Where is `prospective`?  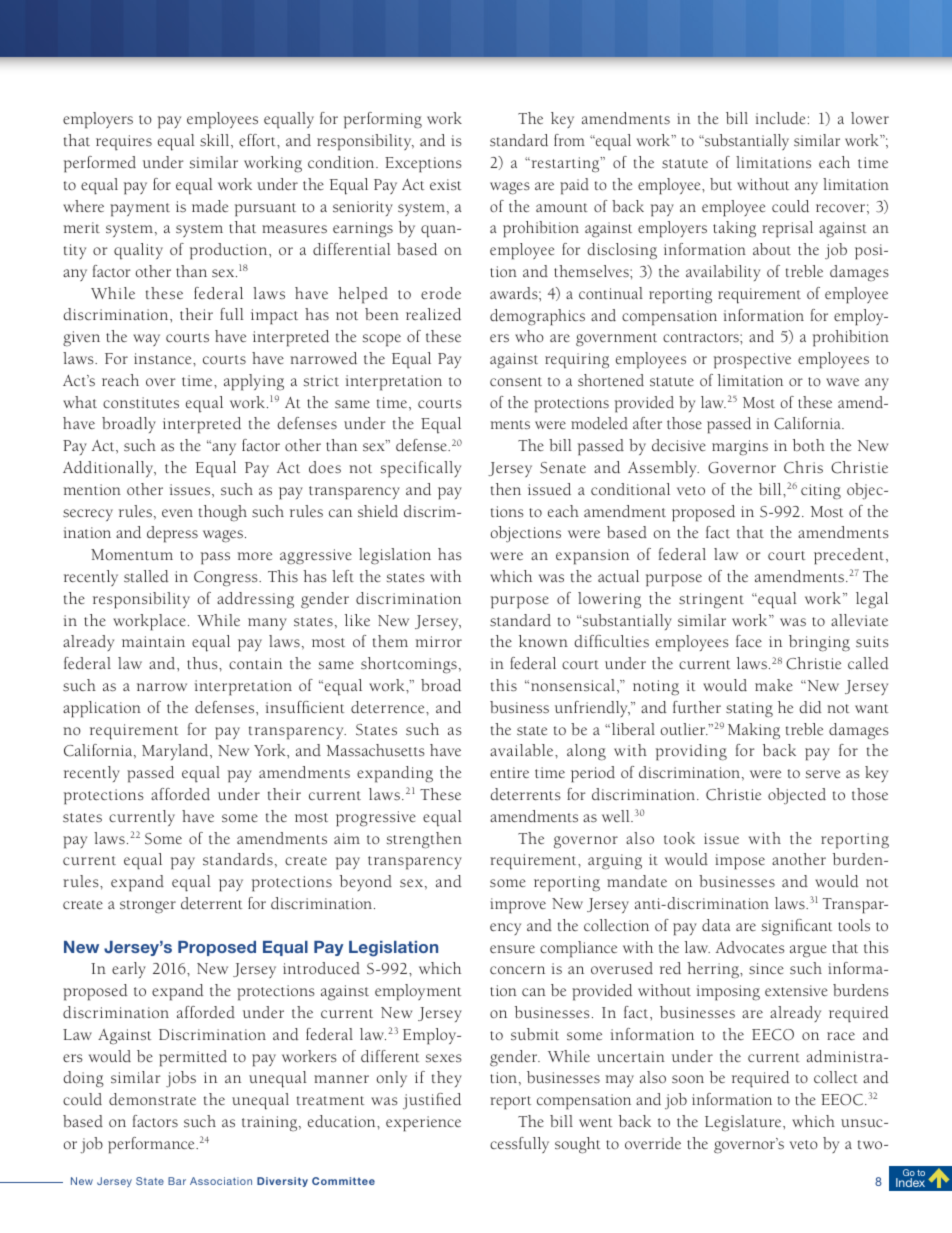
prospective is located at coordinates (752, 361).
